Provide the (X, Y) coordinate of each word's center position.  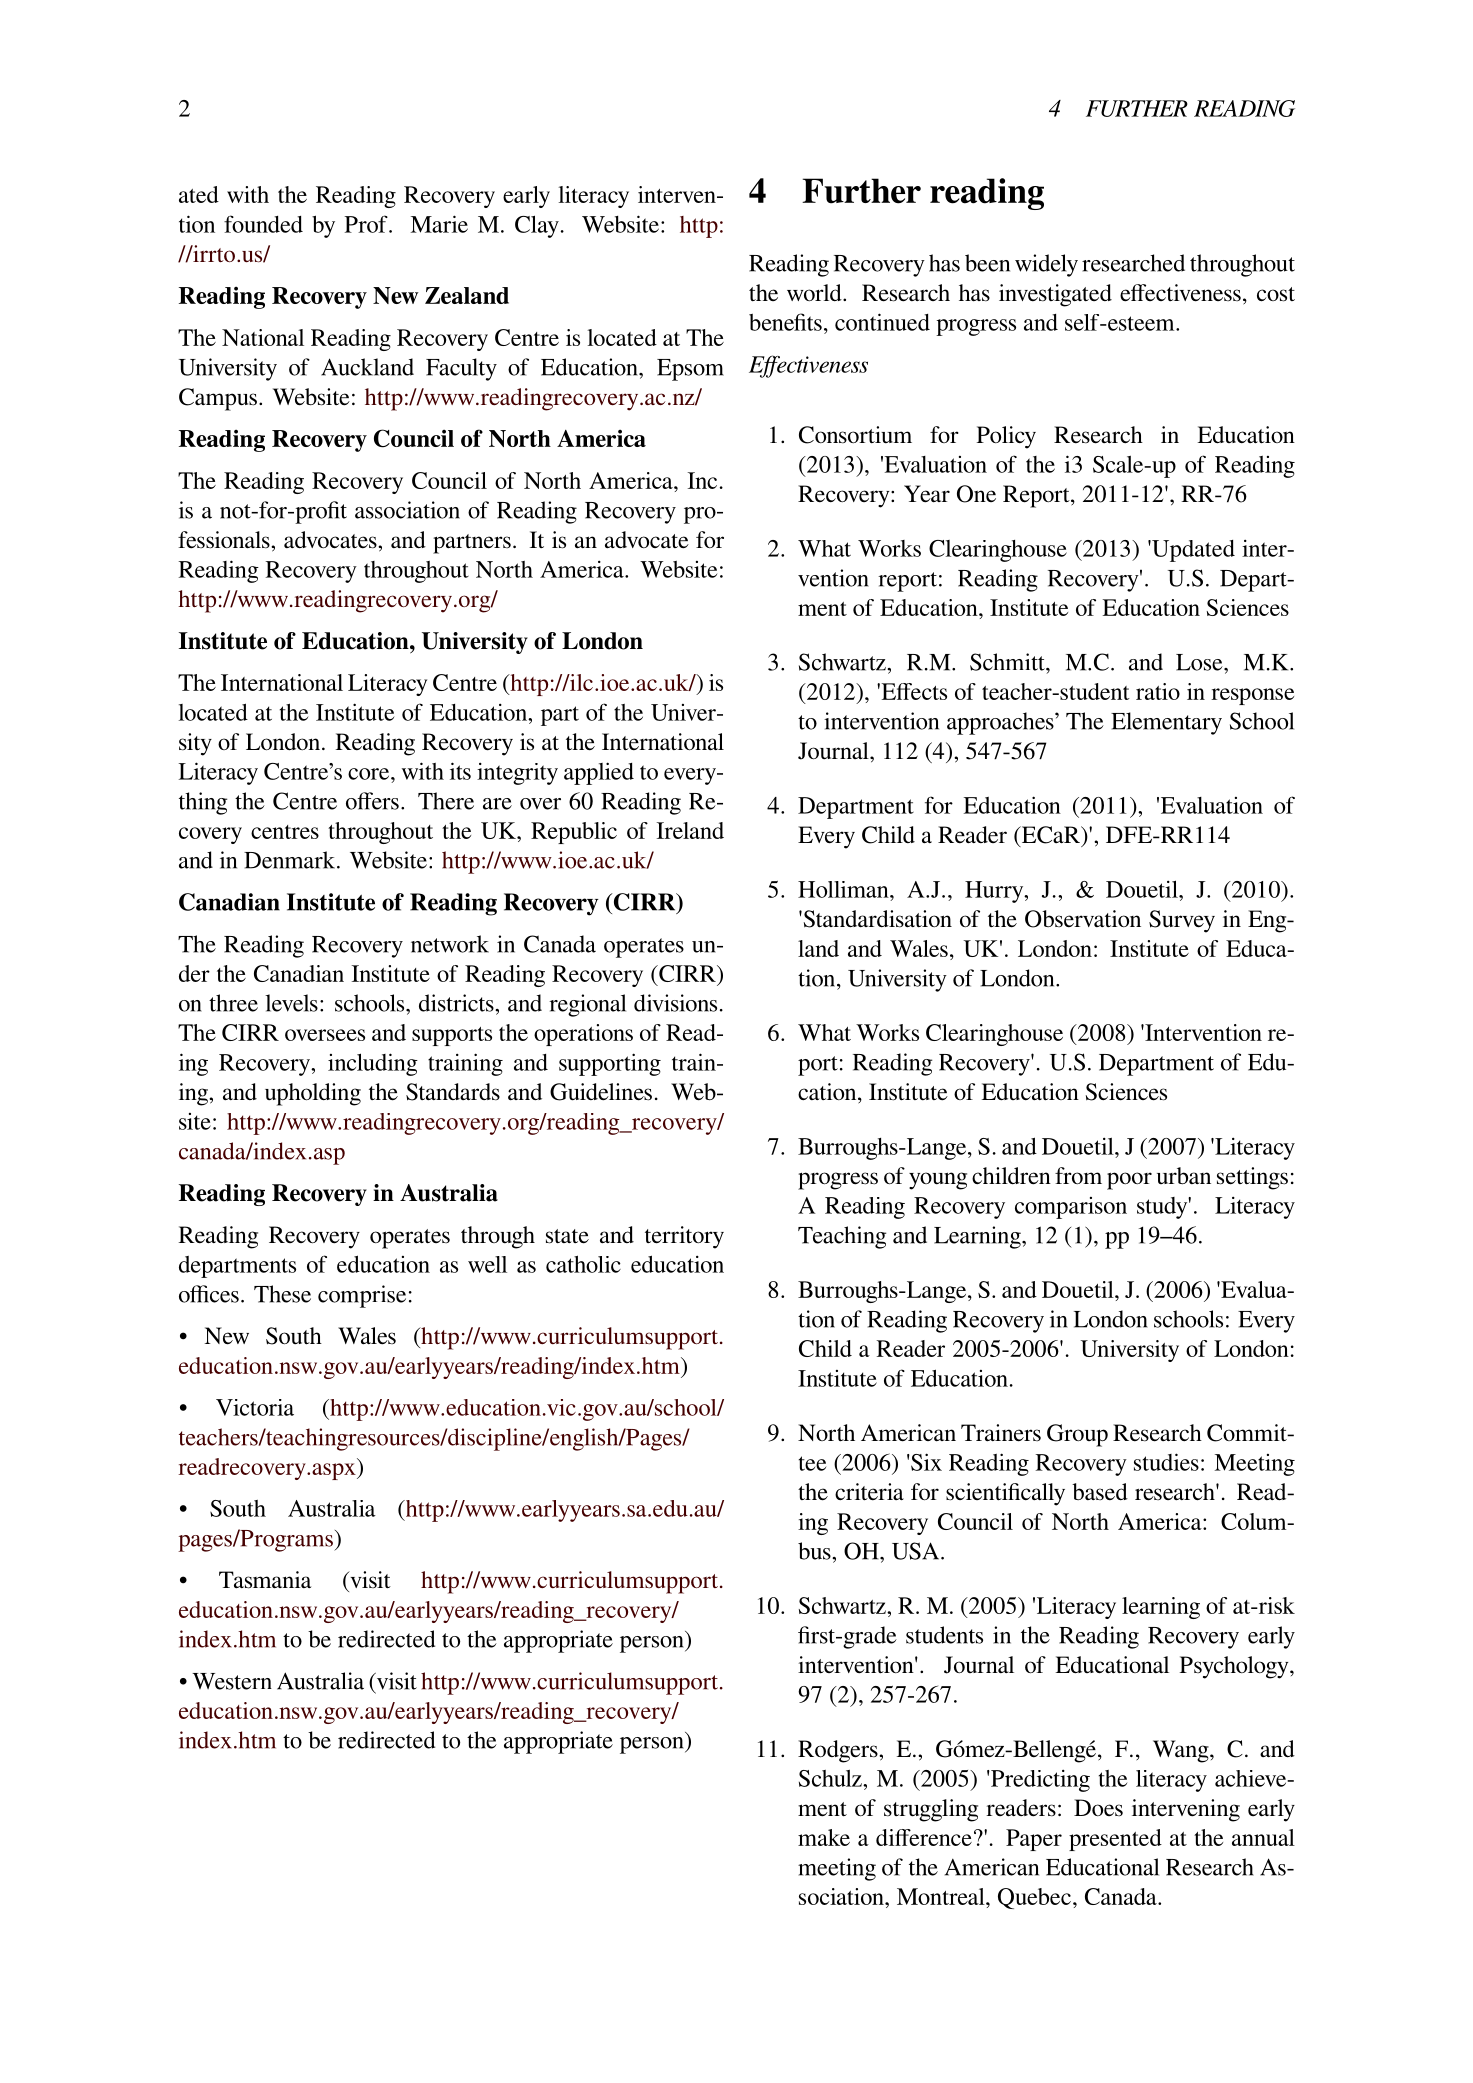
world (815, 293)
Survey (1182, 921)
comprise (362, 1296)
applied (599, 773)
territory (684, 1237)
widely (1046, 265)
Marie (439, 224)
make (824, 1837)
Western (232, 1681)
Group (1077, 1435)
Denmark (291, 860)
